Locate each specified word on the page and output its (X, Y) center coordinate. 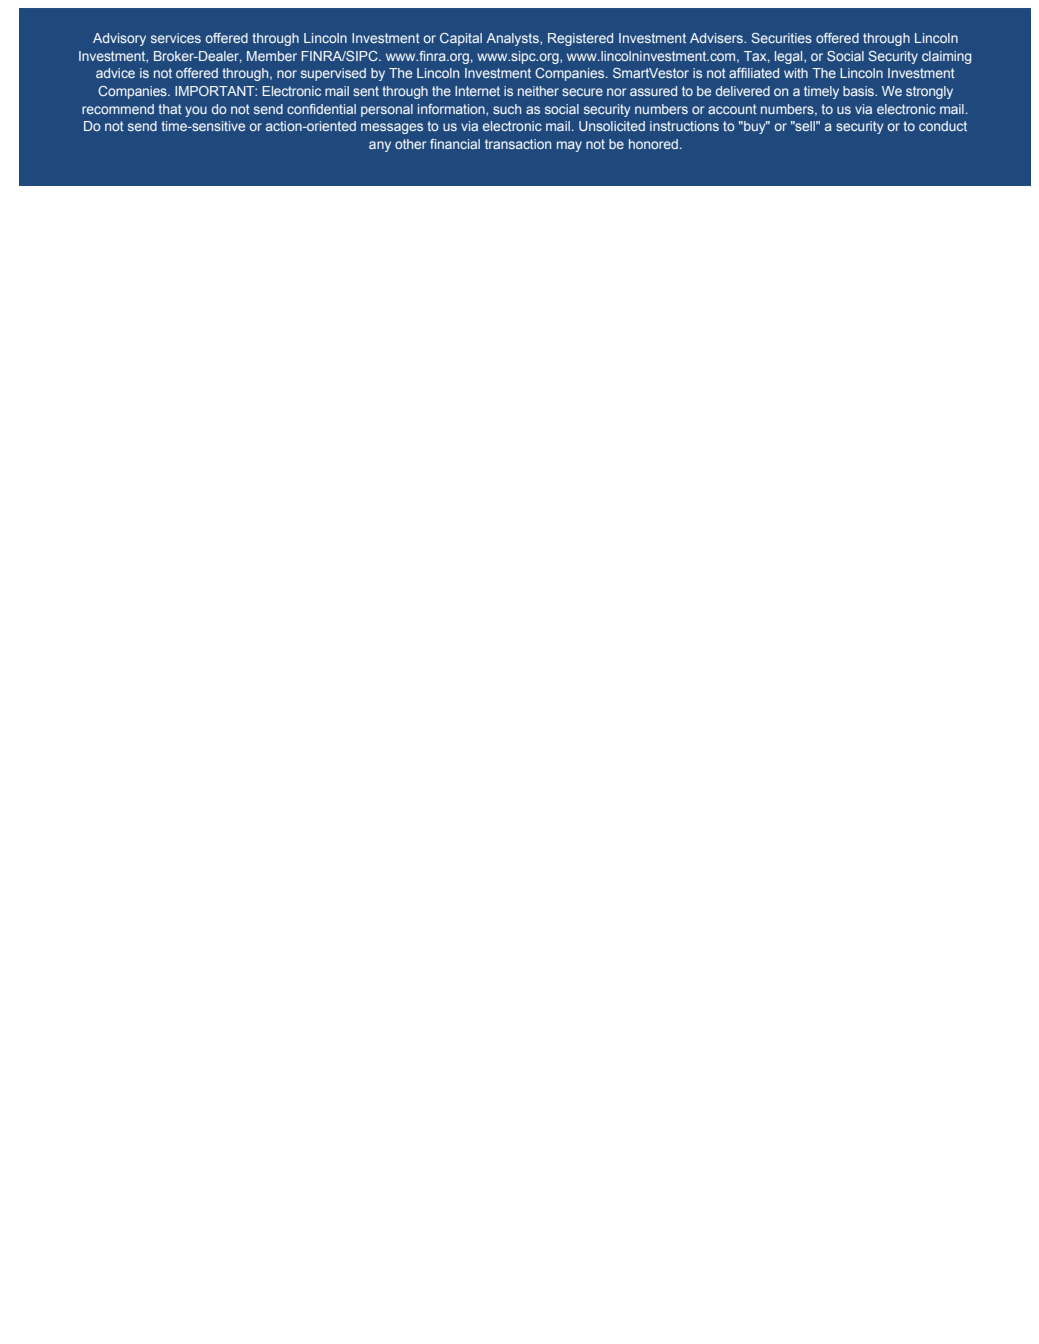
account (732, 109)
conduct (943, 126)
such (507, 109)
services (176, 38)
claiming (946, 57)
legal (790, 57)
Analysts (514, 39)
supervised (333, 74)
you (196, 111)
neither (538, 91)
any (380, 146)
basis (860, 91)
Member (272, 56)
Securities (781, 38)
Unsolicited (612, 126)
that (170, 109)
